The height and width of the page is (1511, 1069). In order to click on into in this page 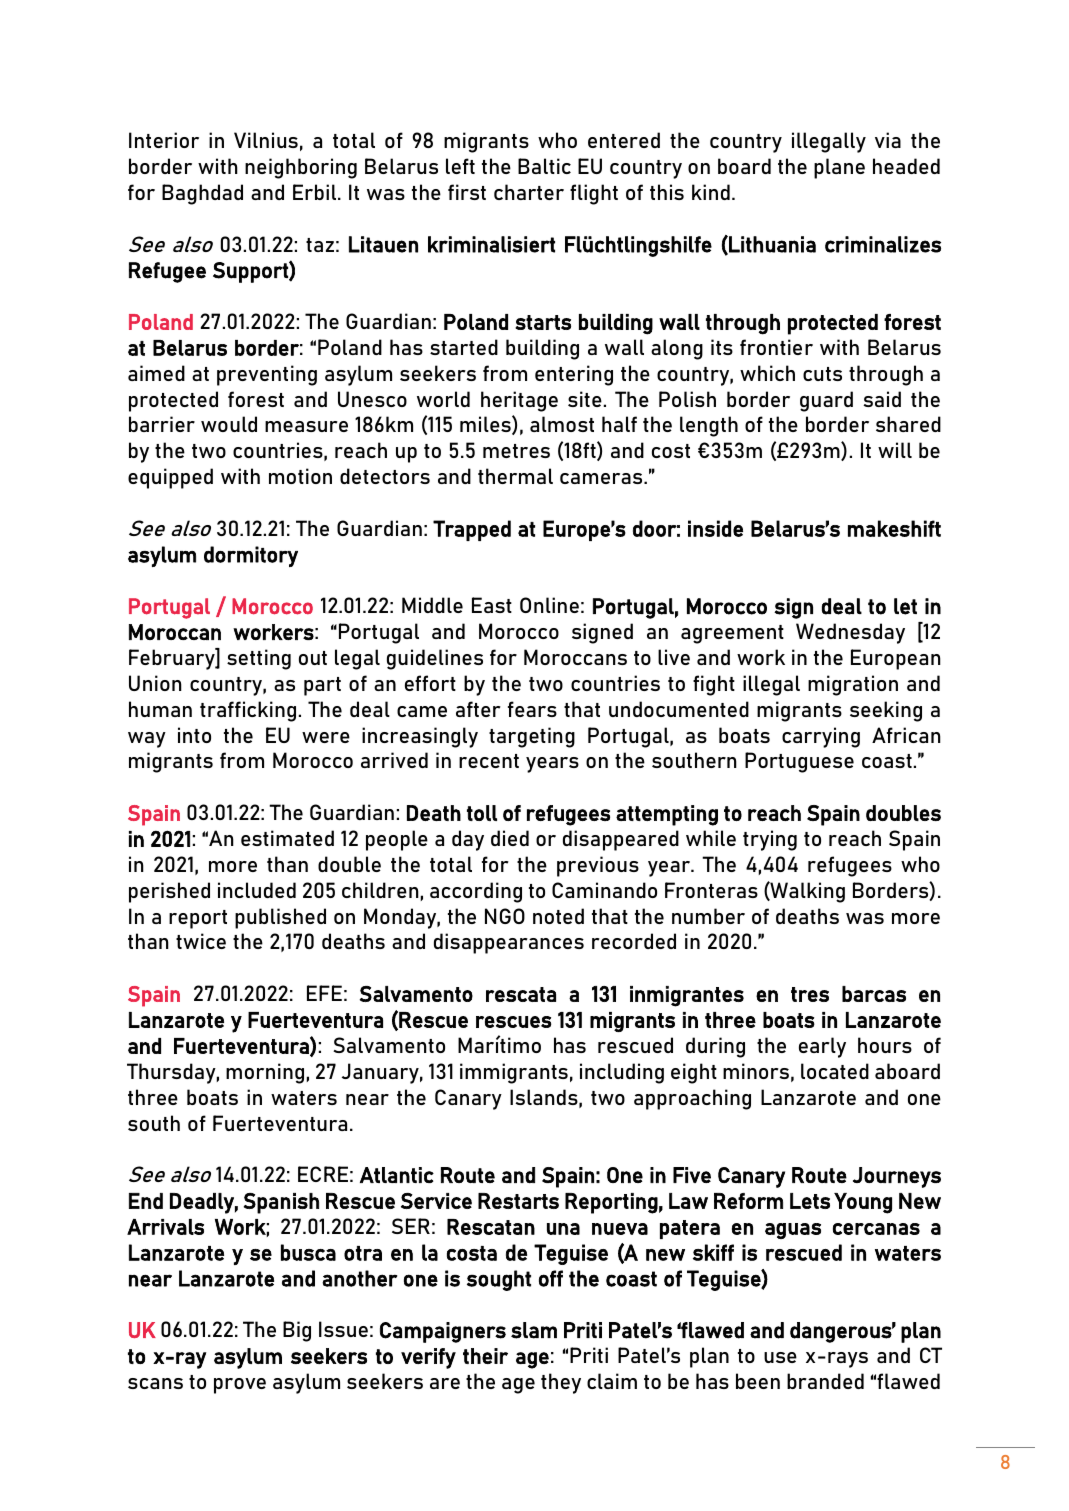, I will do `click(194, 735)`.
